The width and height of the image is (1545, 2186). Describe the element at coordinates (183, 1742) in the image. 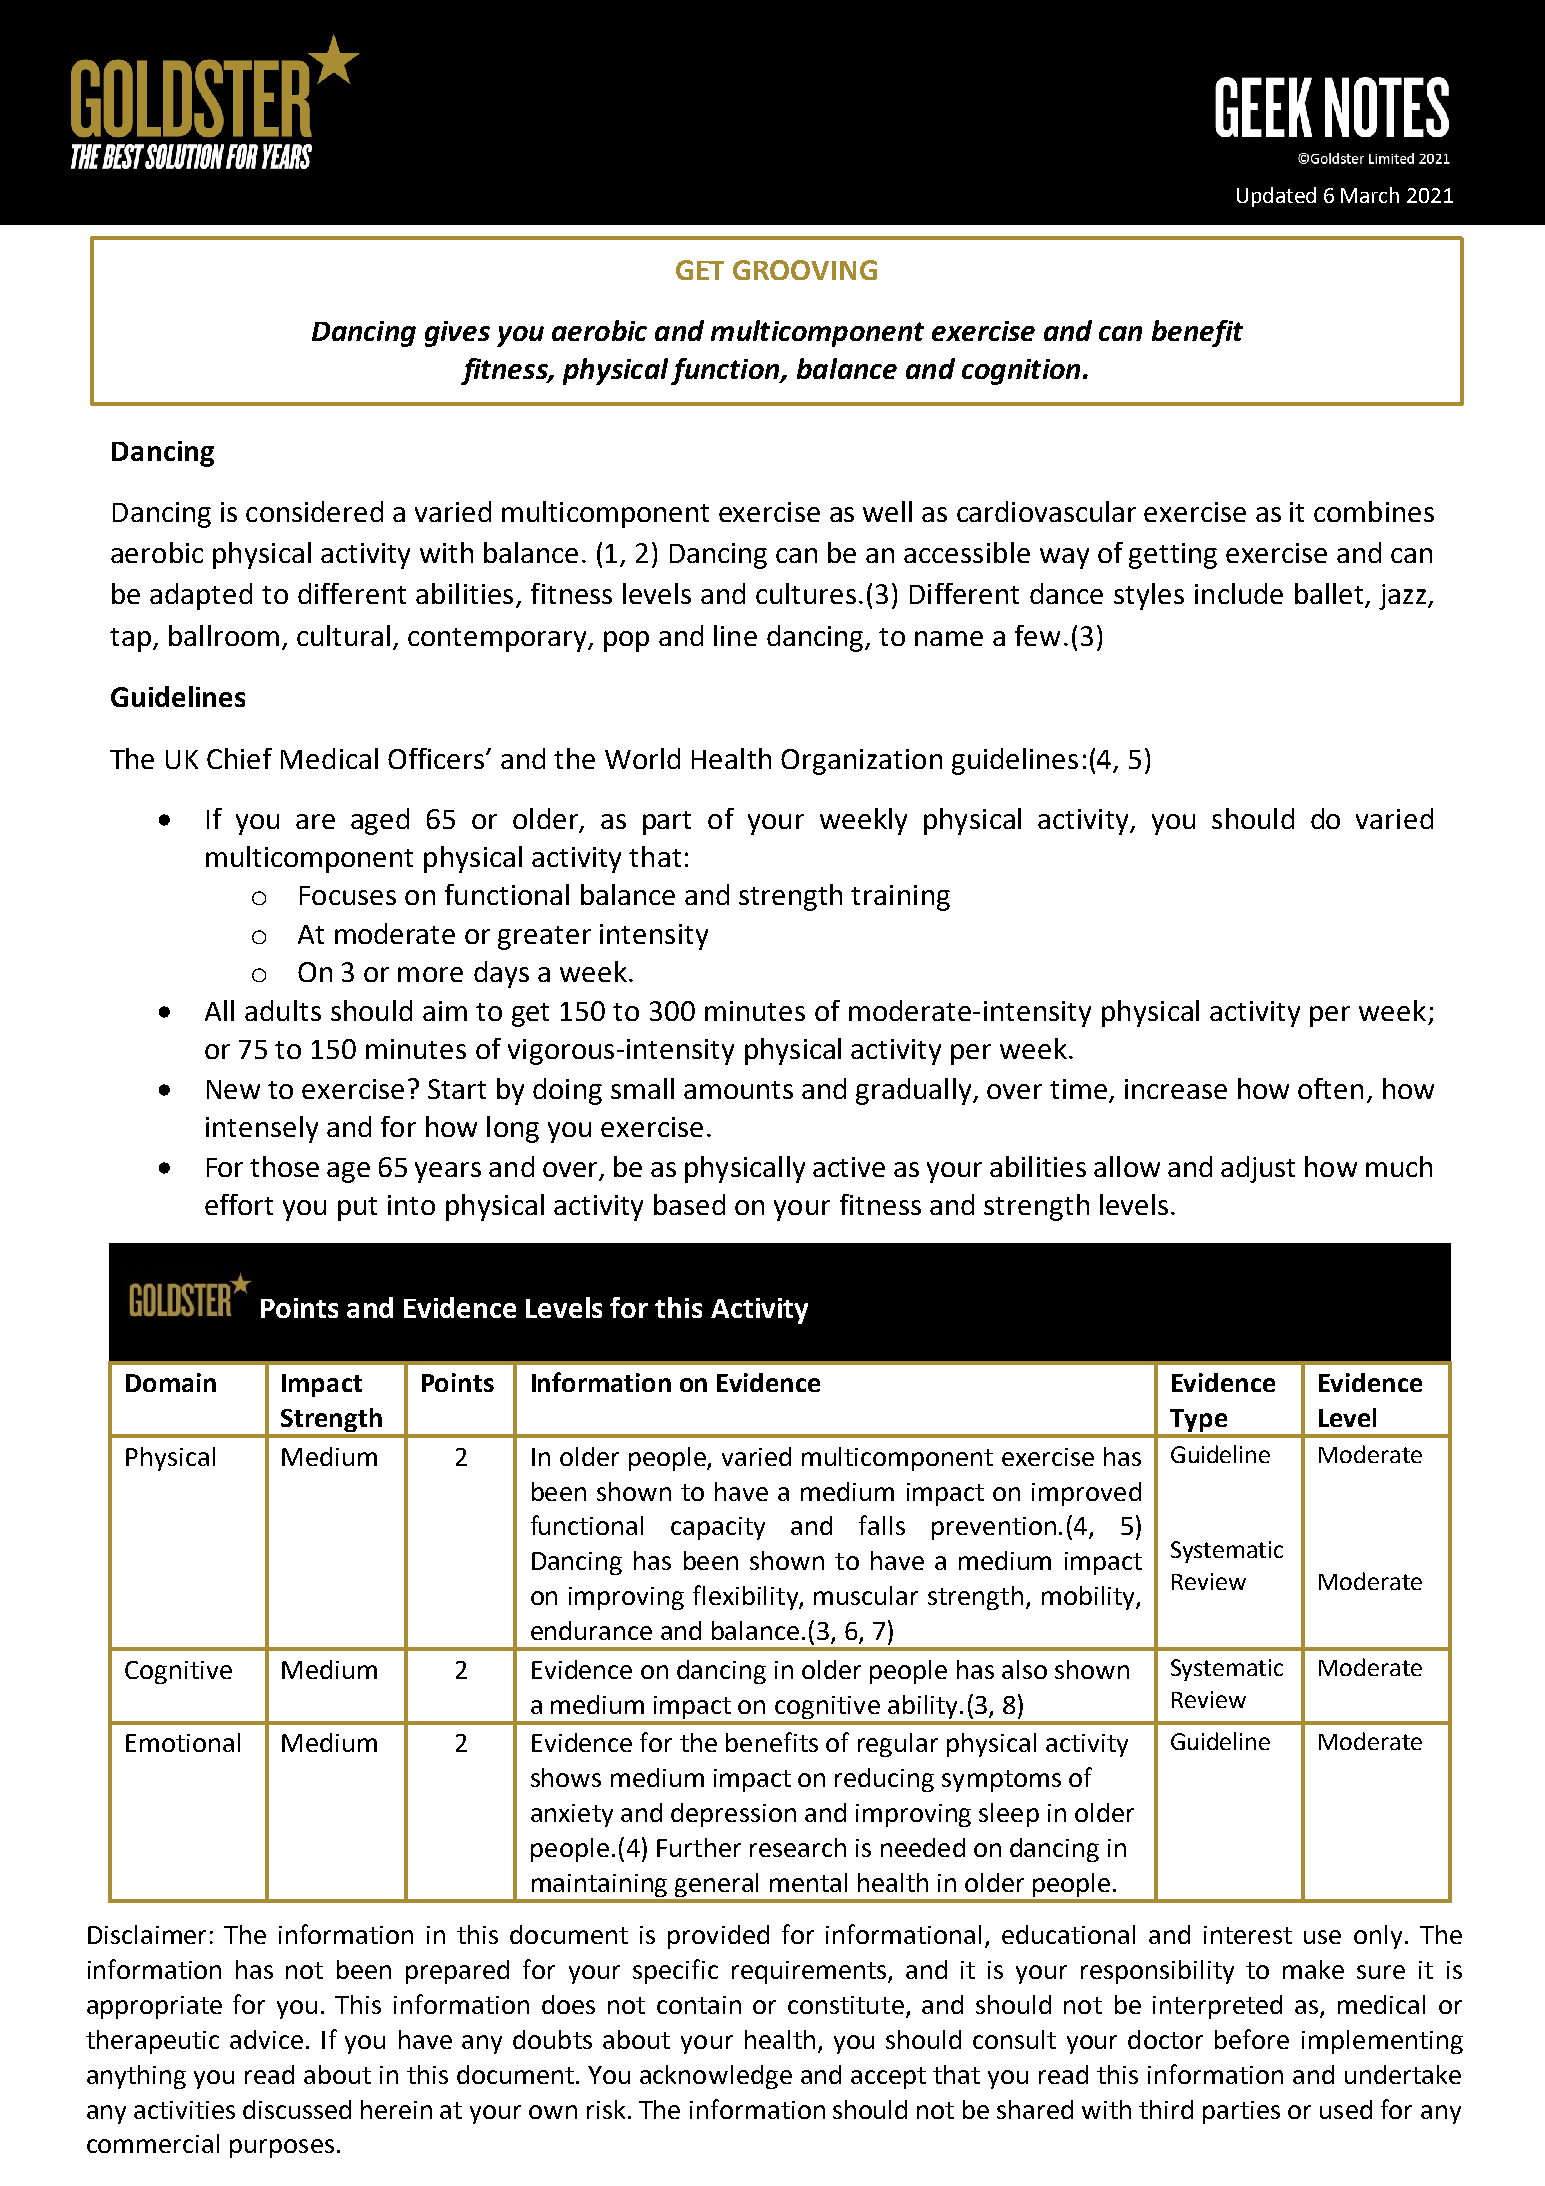

I see `Emotional` at that location.
